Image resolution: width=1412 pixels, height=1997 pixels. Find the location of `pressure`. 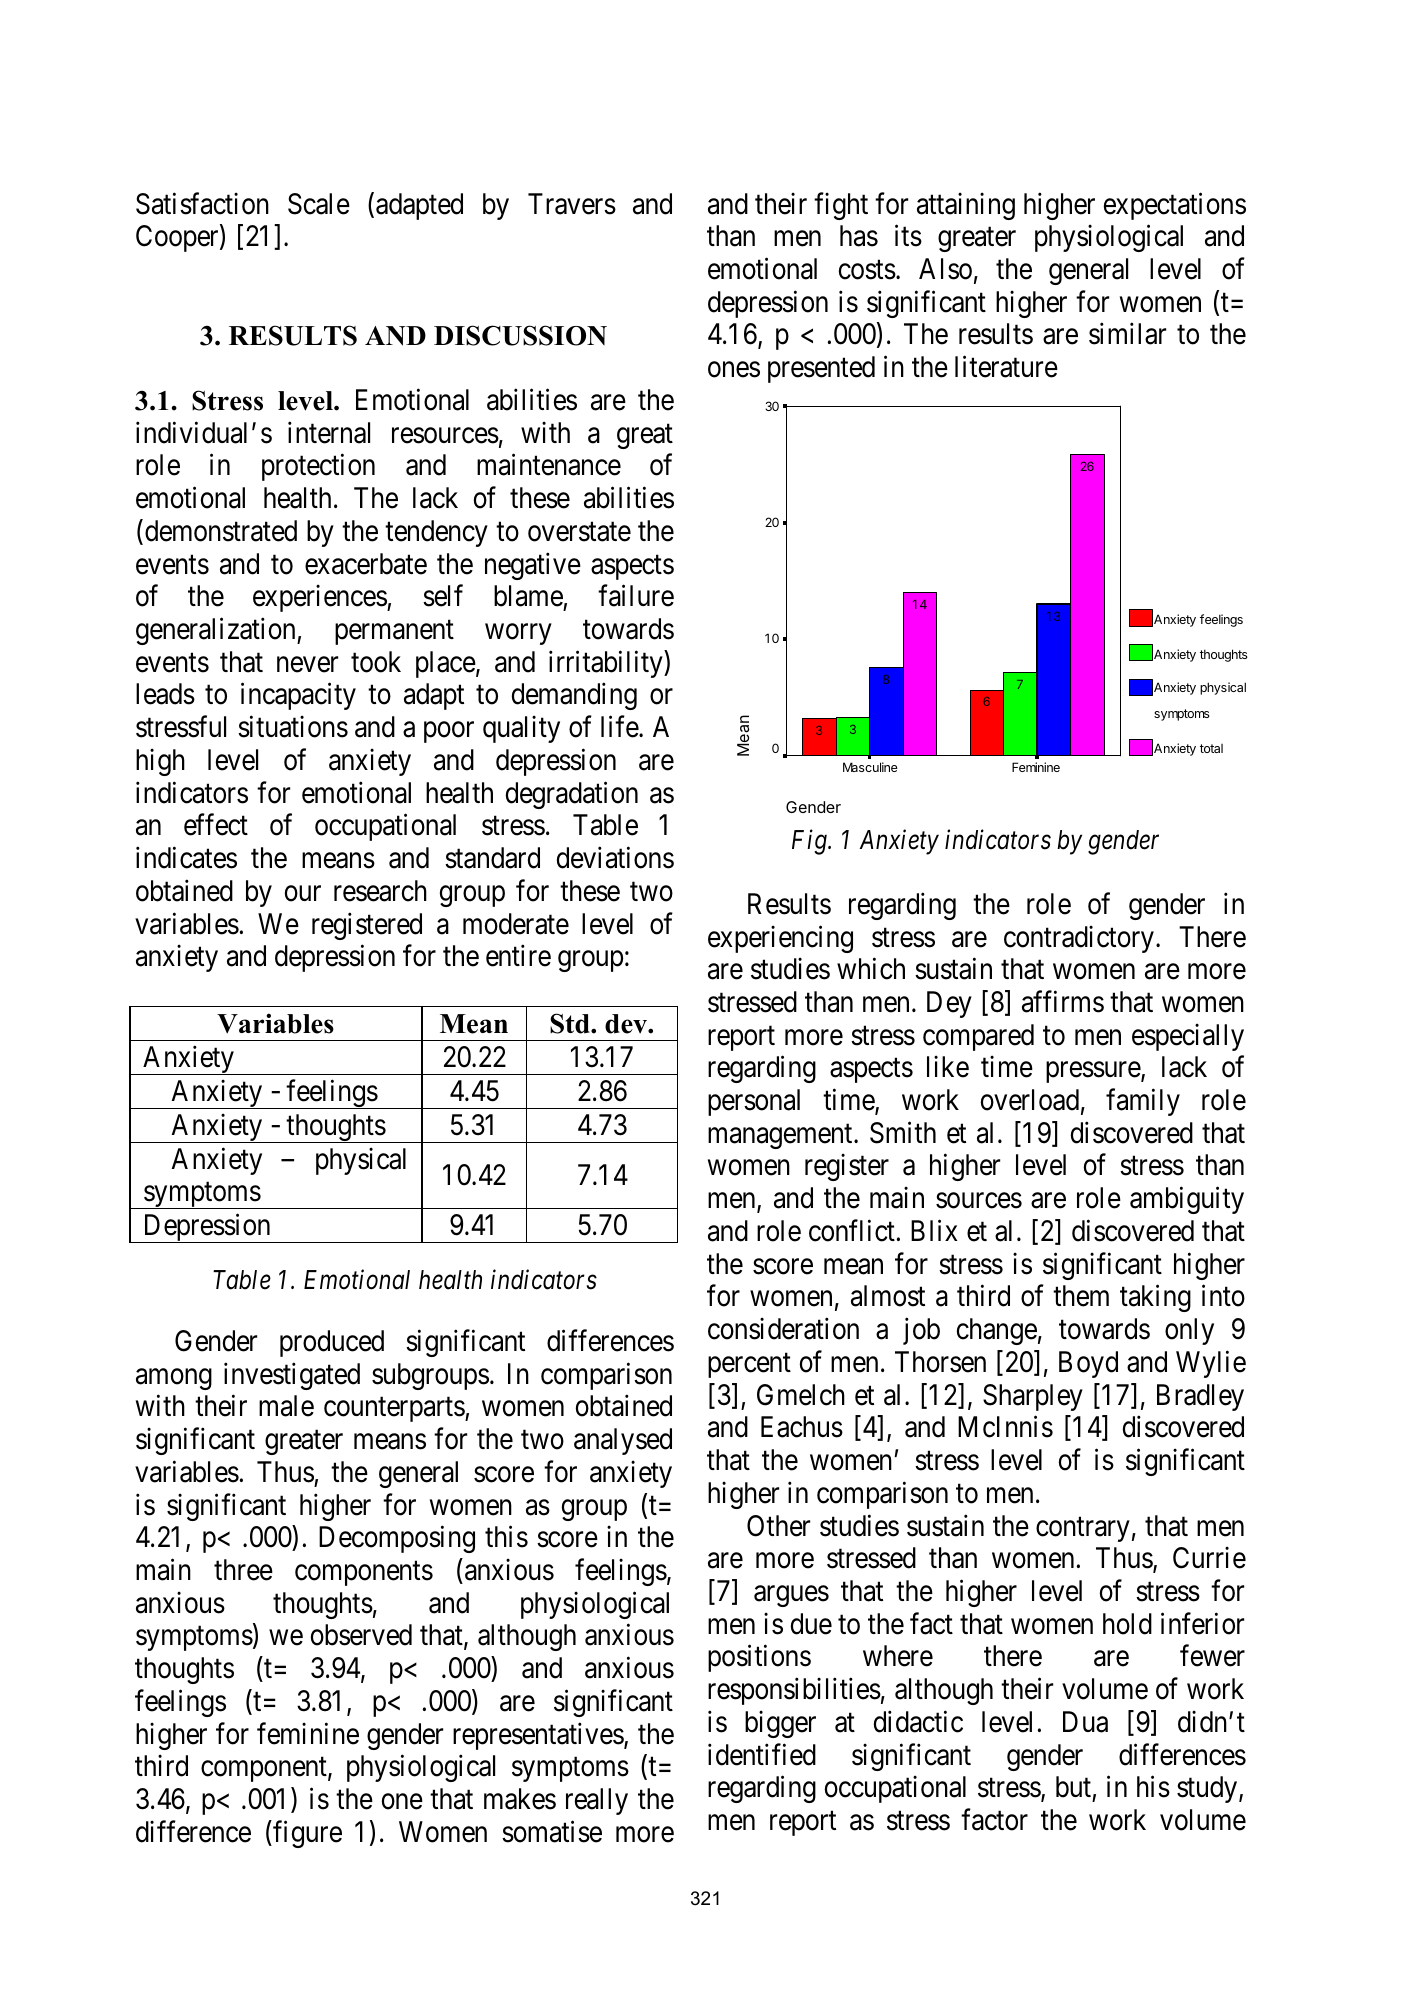

pressure is located at coordinates (1094, 1072).
